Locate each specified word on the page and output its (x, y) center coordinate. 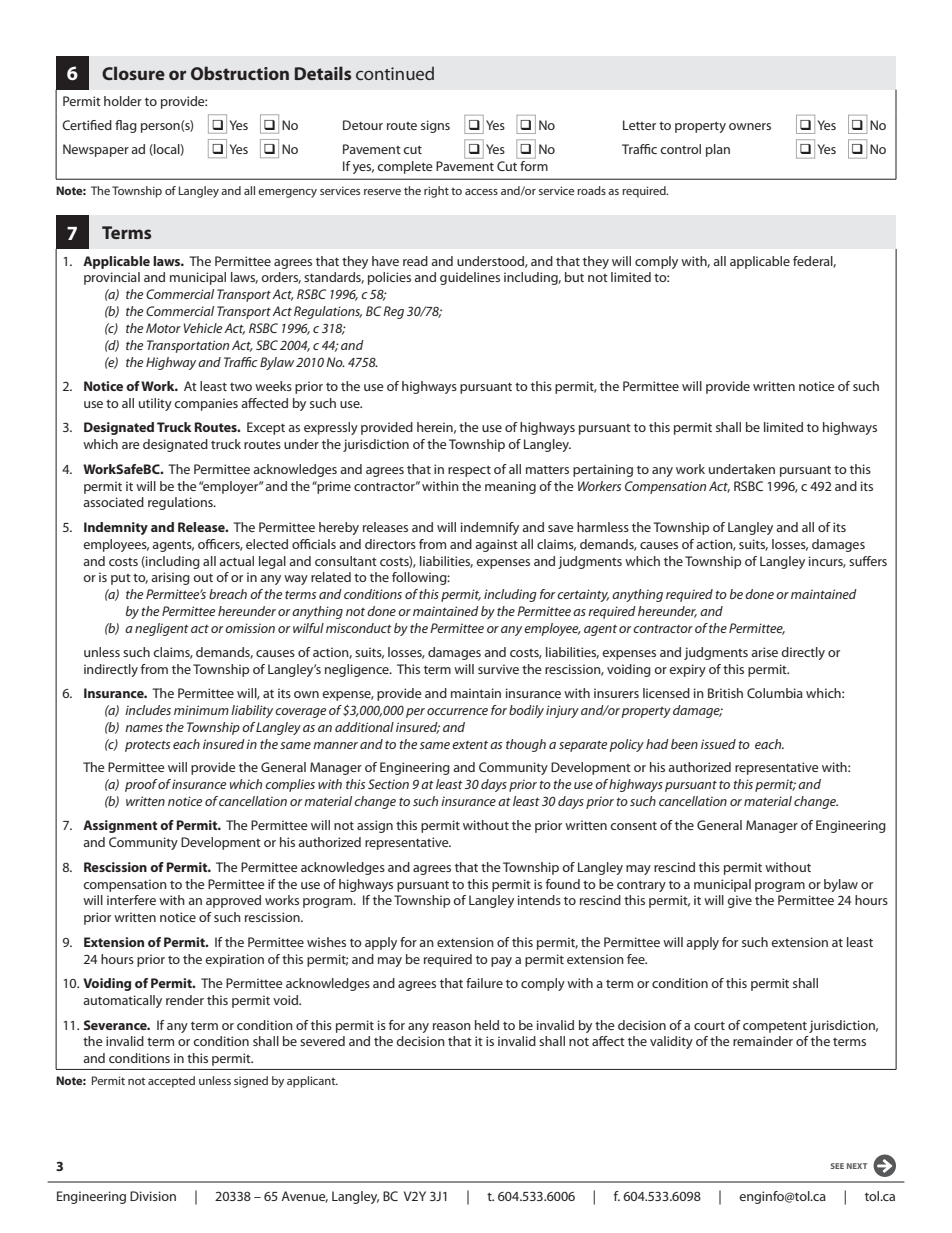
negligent (162, 629)
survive (498, 669)
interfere (131, 900)
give (739, 901)
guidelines (470, 278)
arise (764, 652)
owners (750, 126)
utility (155, 404)
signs (435, 126)
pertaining (603, 470)
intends (539, 900)
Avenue (304, 1197)
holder (123, 101)
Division (153, 1196)
